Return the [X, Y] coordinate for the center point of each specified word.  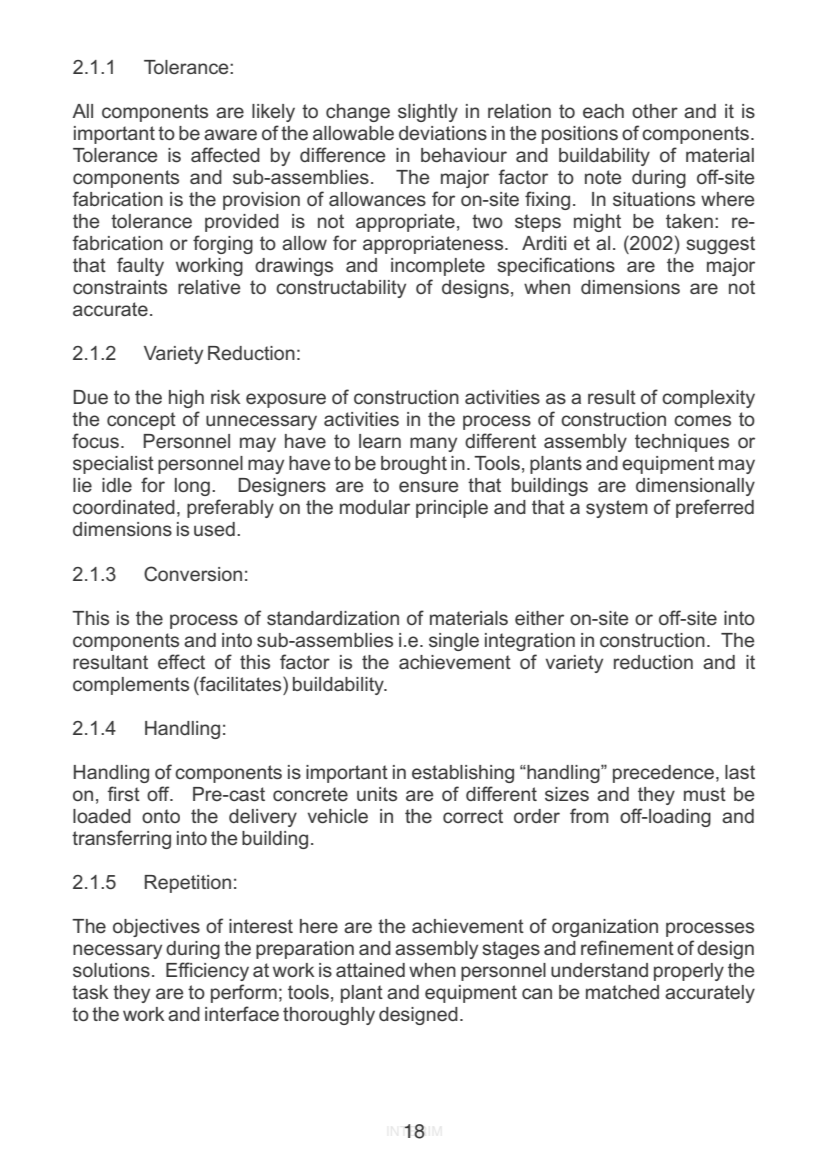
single [454, 642]
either [539, 618]
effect [181, 661]
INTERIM [414, 1131]
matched [622, 992]
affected [225, 154]
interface [242, 1013]
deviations [443, 133]
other [655, 111]
